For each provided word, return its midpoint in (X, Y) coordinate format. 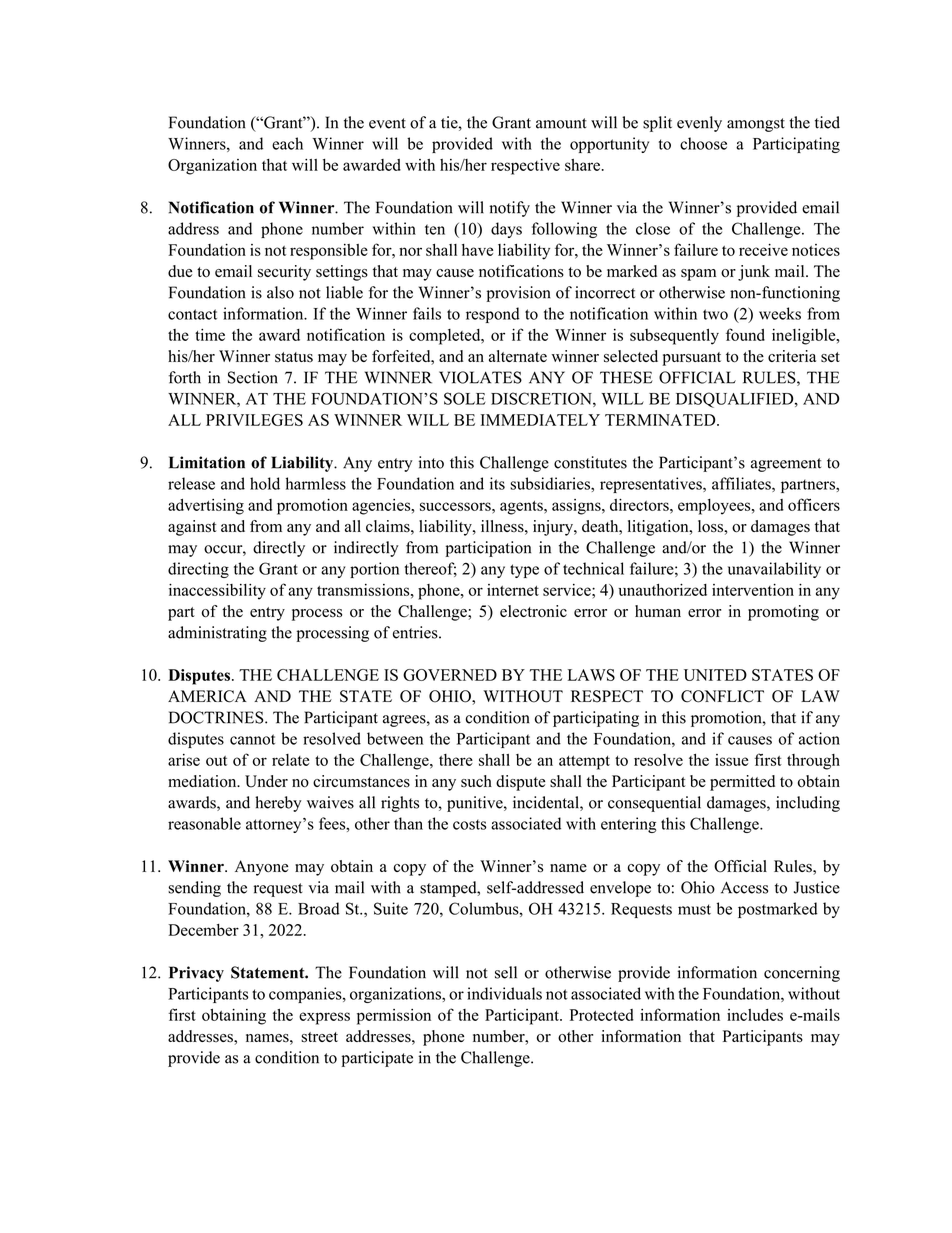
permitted (742, 783)
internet (513, 590)
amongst (756, 125)
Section (253, 377)
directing (198, 570)
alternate (518, 356)
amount (561, 123)
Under (266, 781)
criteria (792, 356)
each (287, 143)
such (476, 781)
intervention (753, 590)
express (324, 1018)
